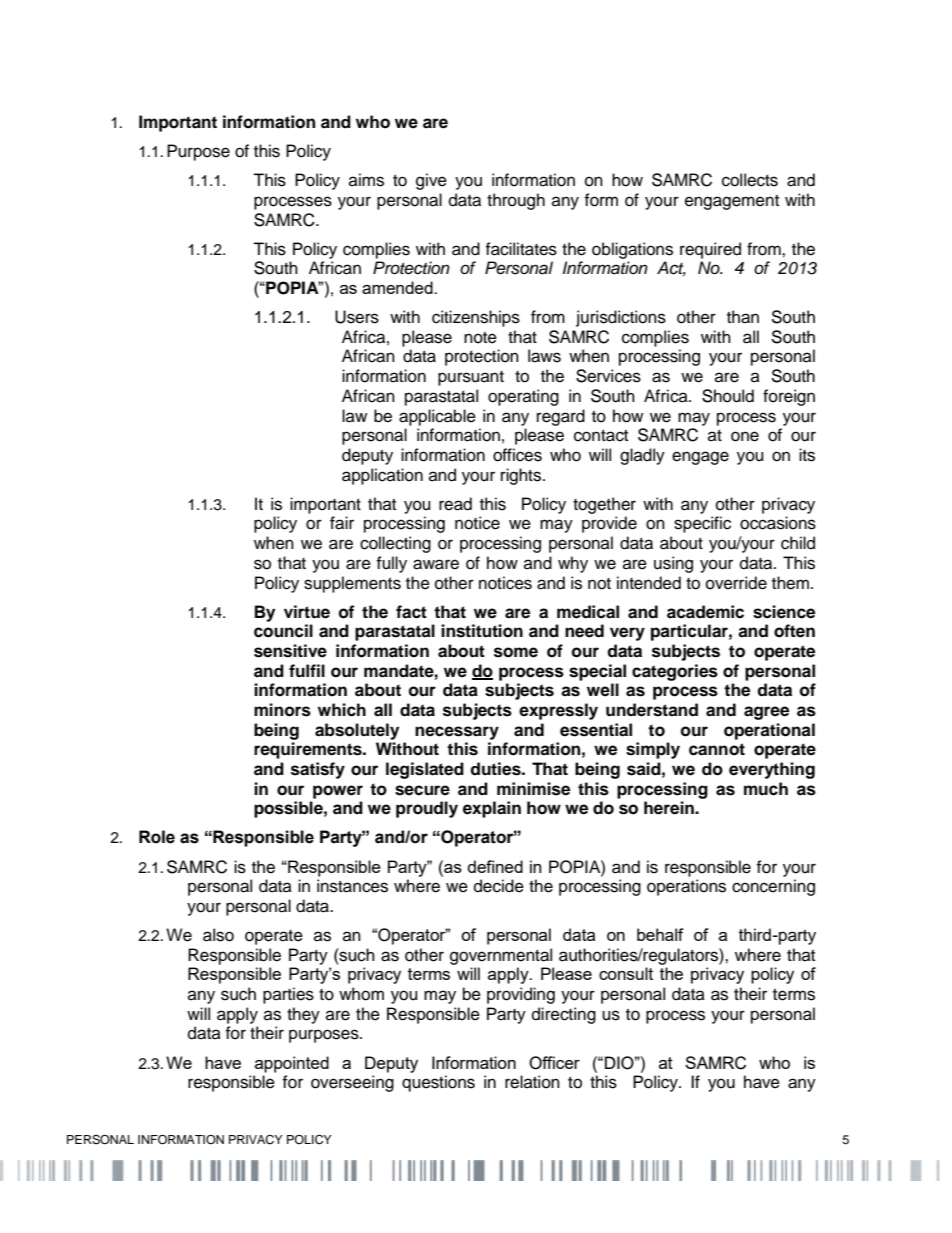  Describe the element at coordinates (750, 180) in the page. I see `collects` at that location.
